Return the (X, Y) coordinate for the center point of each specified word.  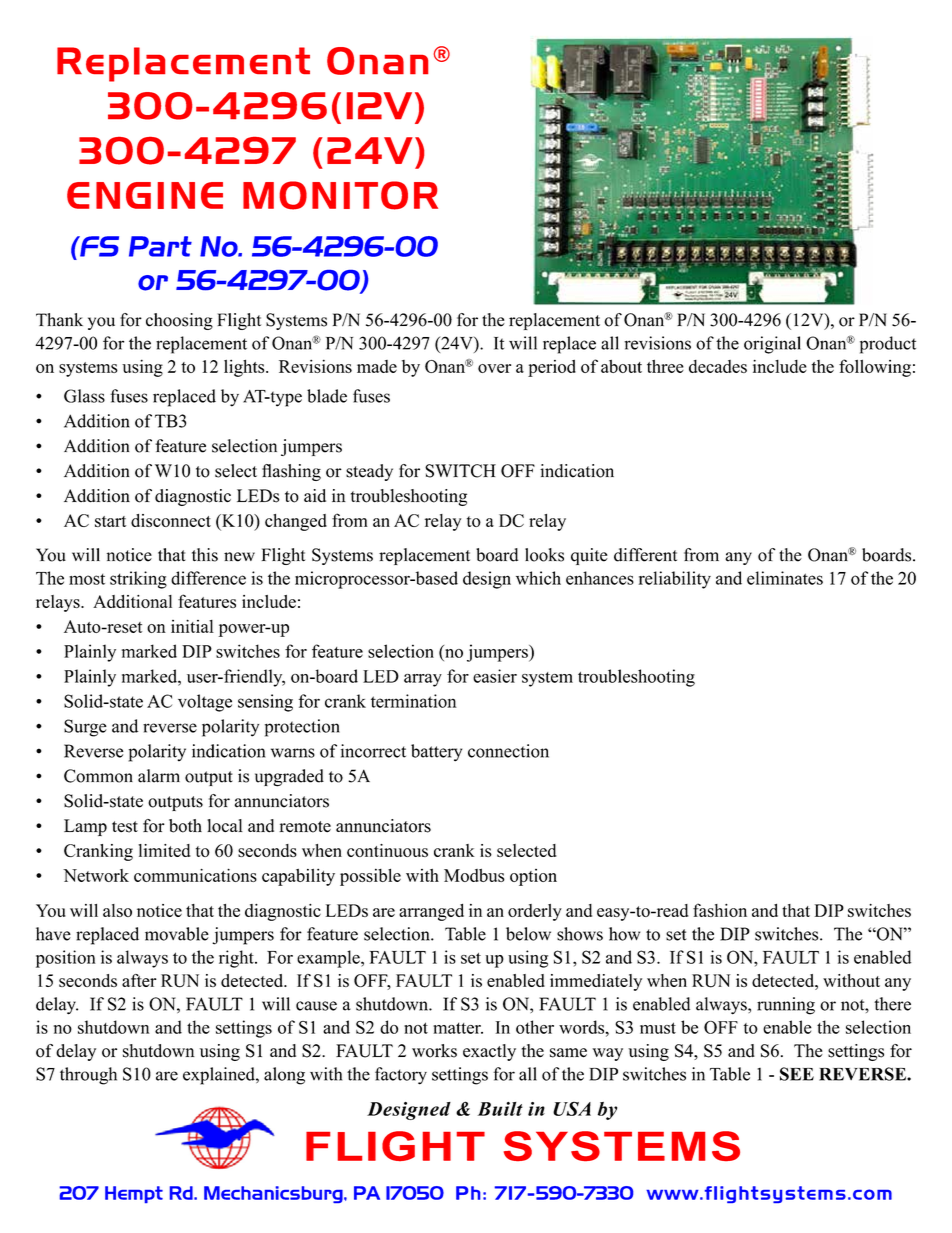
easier (495, 676)
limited (164, 850)
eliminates (785, 578)
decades (718, 366)
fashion (720, 910)
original (772, 345)
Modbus (474, 875)
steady (369, 472)
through (88, 1076)
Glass (84, 396)
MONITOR (340, 195)
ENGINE (145, 195)
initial (192, 626)
